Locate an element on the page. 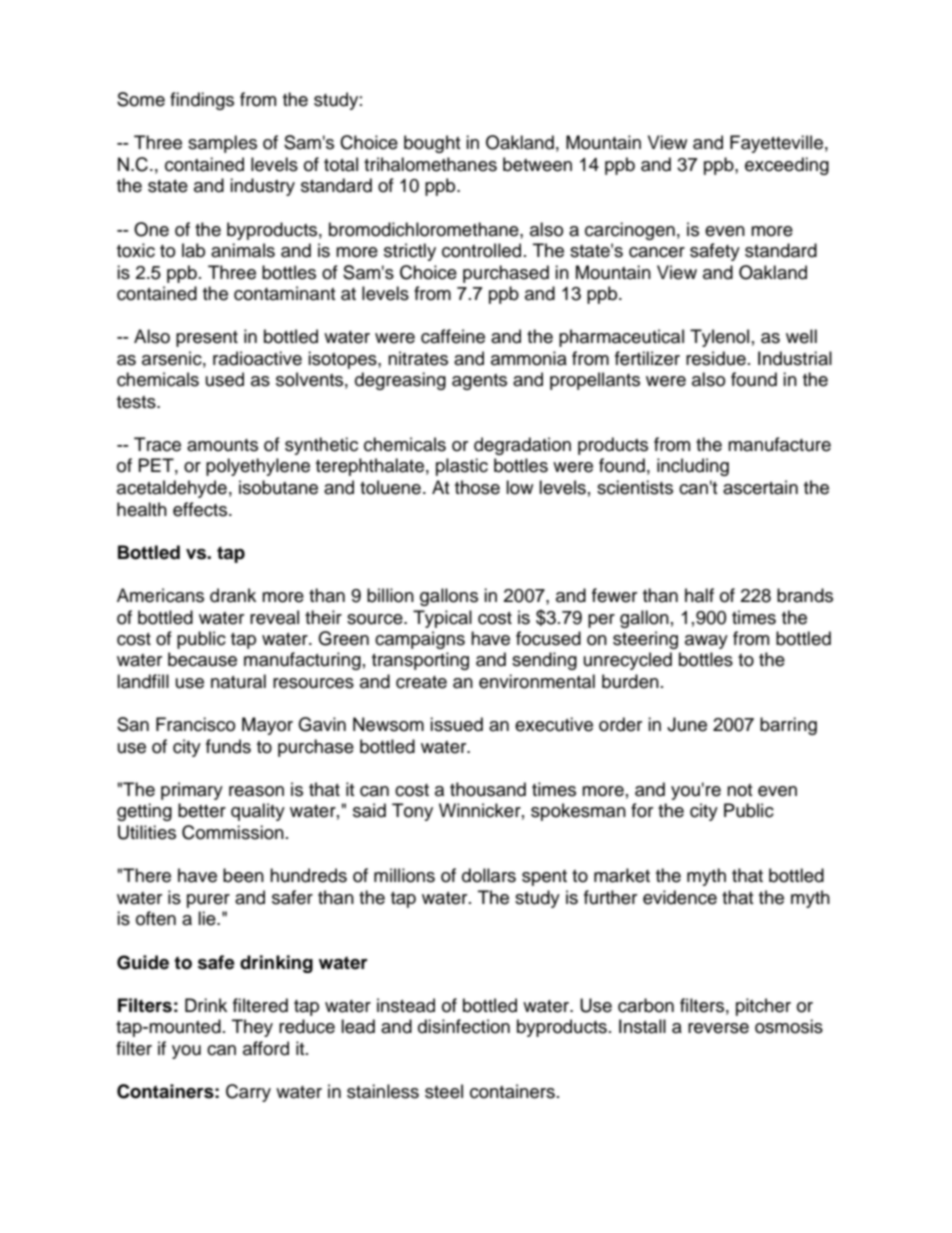  Fayetteville is located at coordinates (776, 144).
